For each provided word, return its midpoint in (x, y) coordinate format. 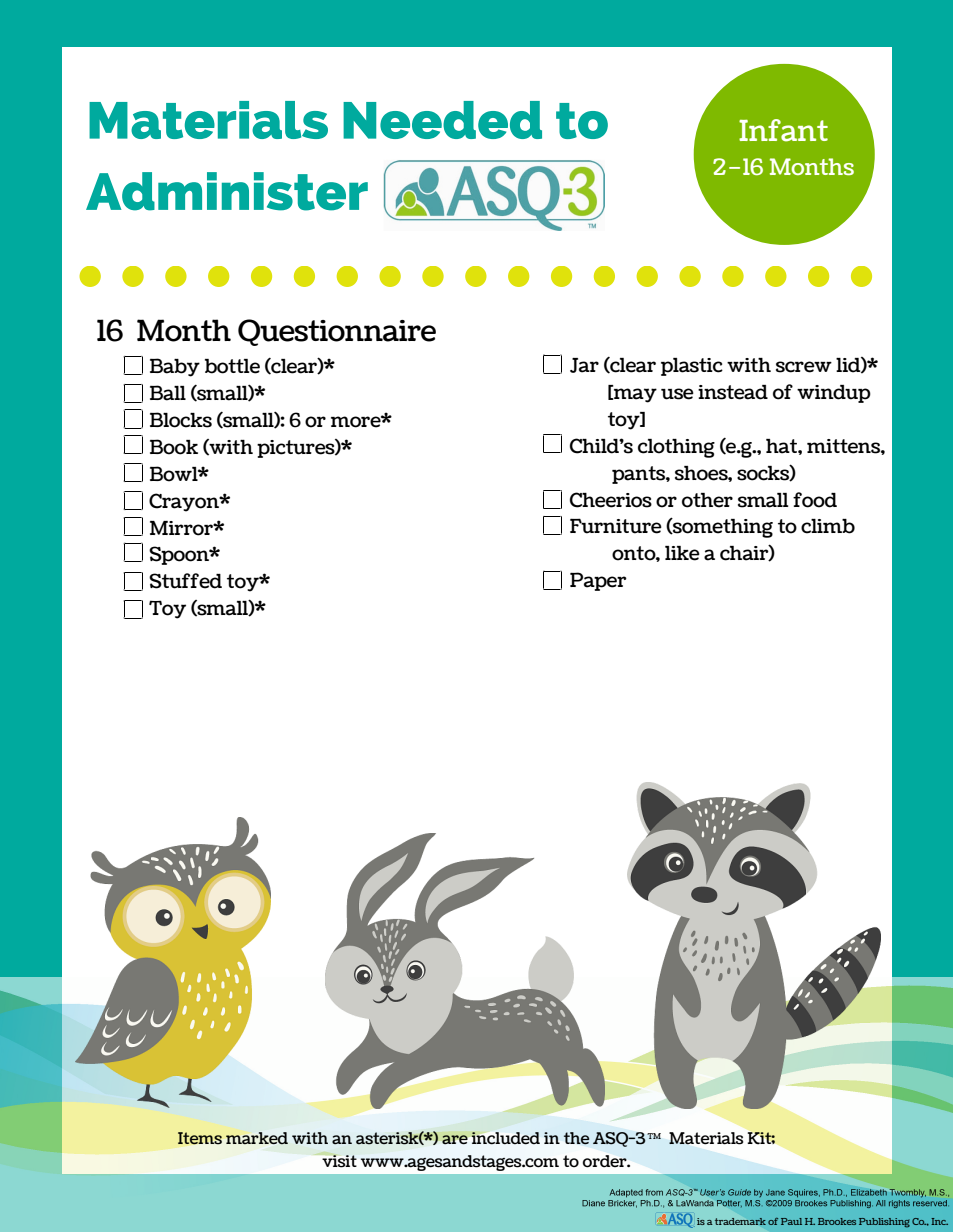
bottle (232, 366)
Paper (598, 581)
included (505, 1138)
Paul (791, 1221)
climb (828, 526)
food (815, 500)
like (682, 553)
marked (257, 1138)
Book (174, 447)
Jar (584, 365)
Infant (783, 130)
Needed (442, 120)
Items (200, 1138)
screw (804, 367)
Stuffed (185, 581)
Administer (227, 191)
